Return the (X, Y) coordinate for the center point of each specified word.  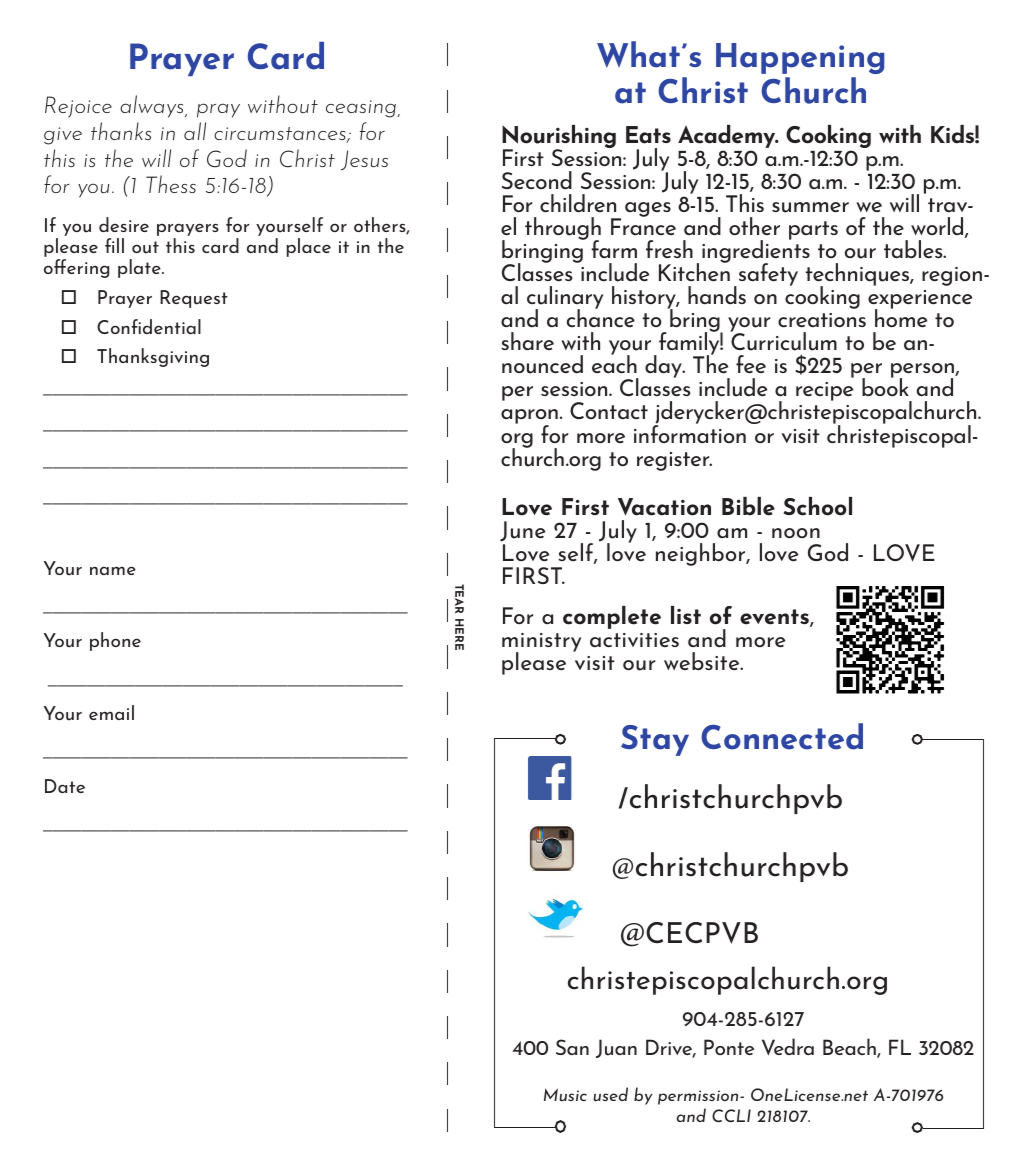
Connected (782, 736)
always (153, 106)
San (572, 1047)
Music (565, 1095)
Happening (800, 58)
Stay (655, 740)
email (111, 712)
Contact (609, 410)
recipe (824, 391)
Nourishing (559, 138)
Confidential (149, 326)
